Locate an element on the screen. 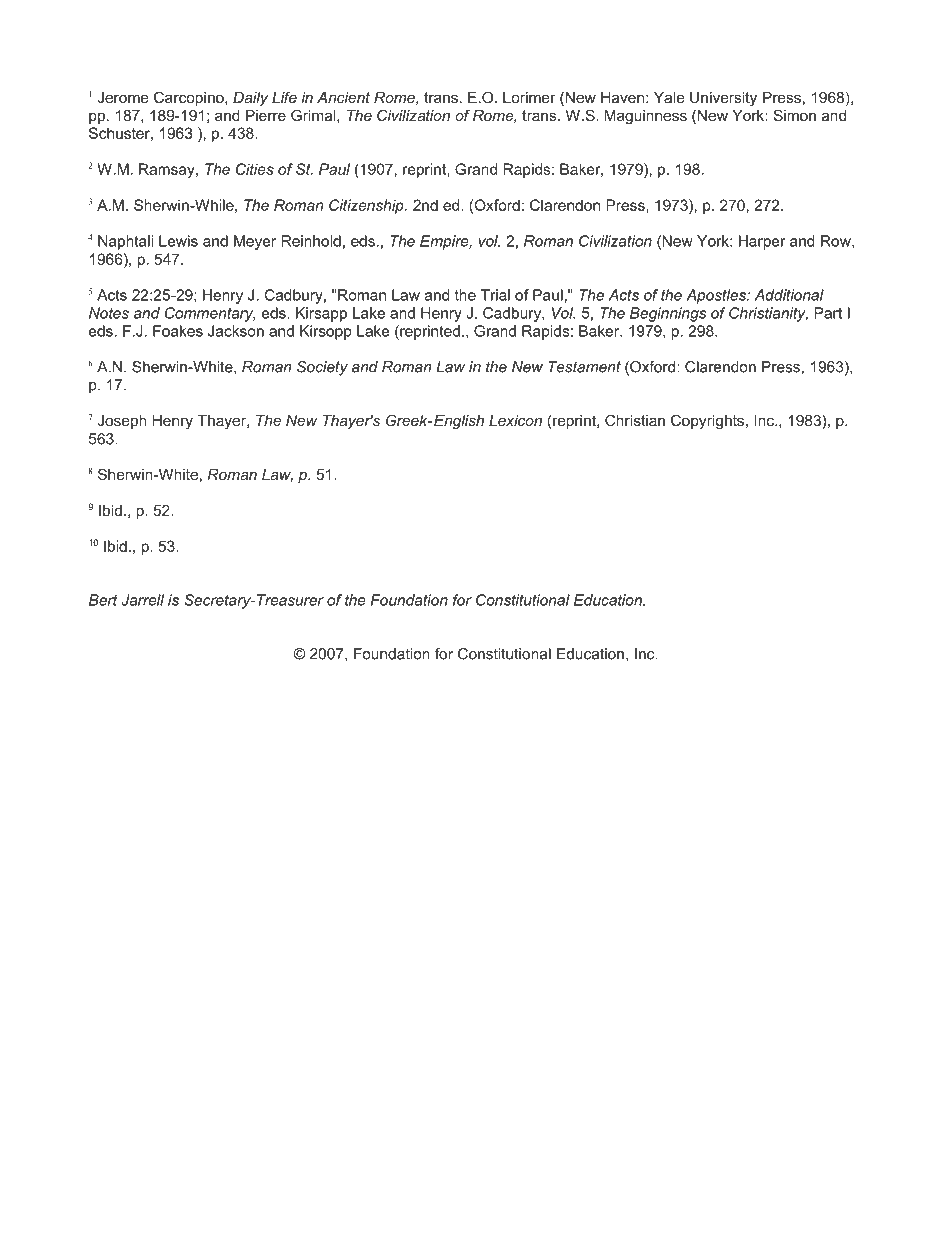 The width and height of the screenshot is (952, 1233). University is located at coordinates (723, 99).
